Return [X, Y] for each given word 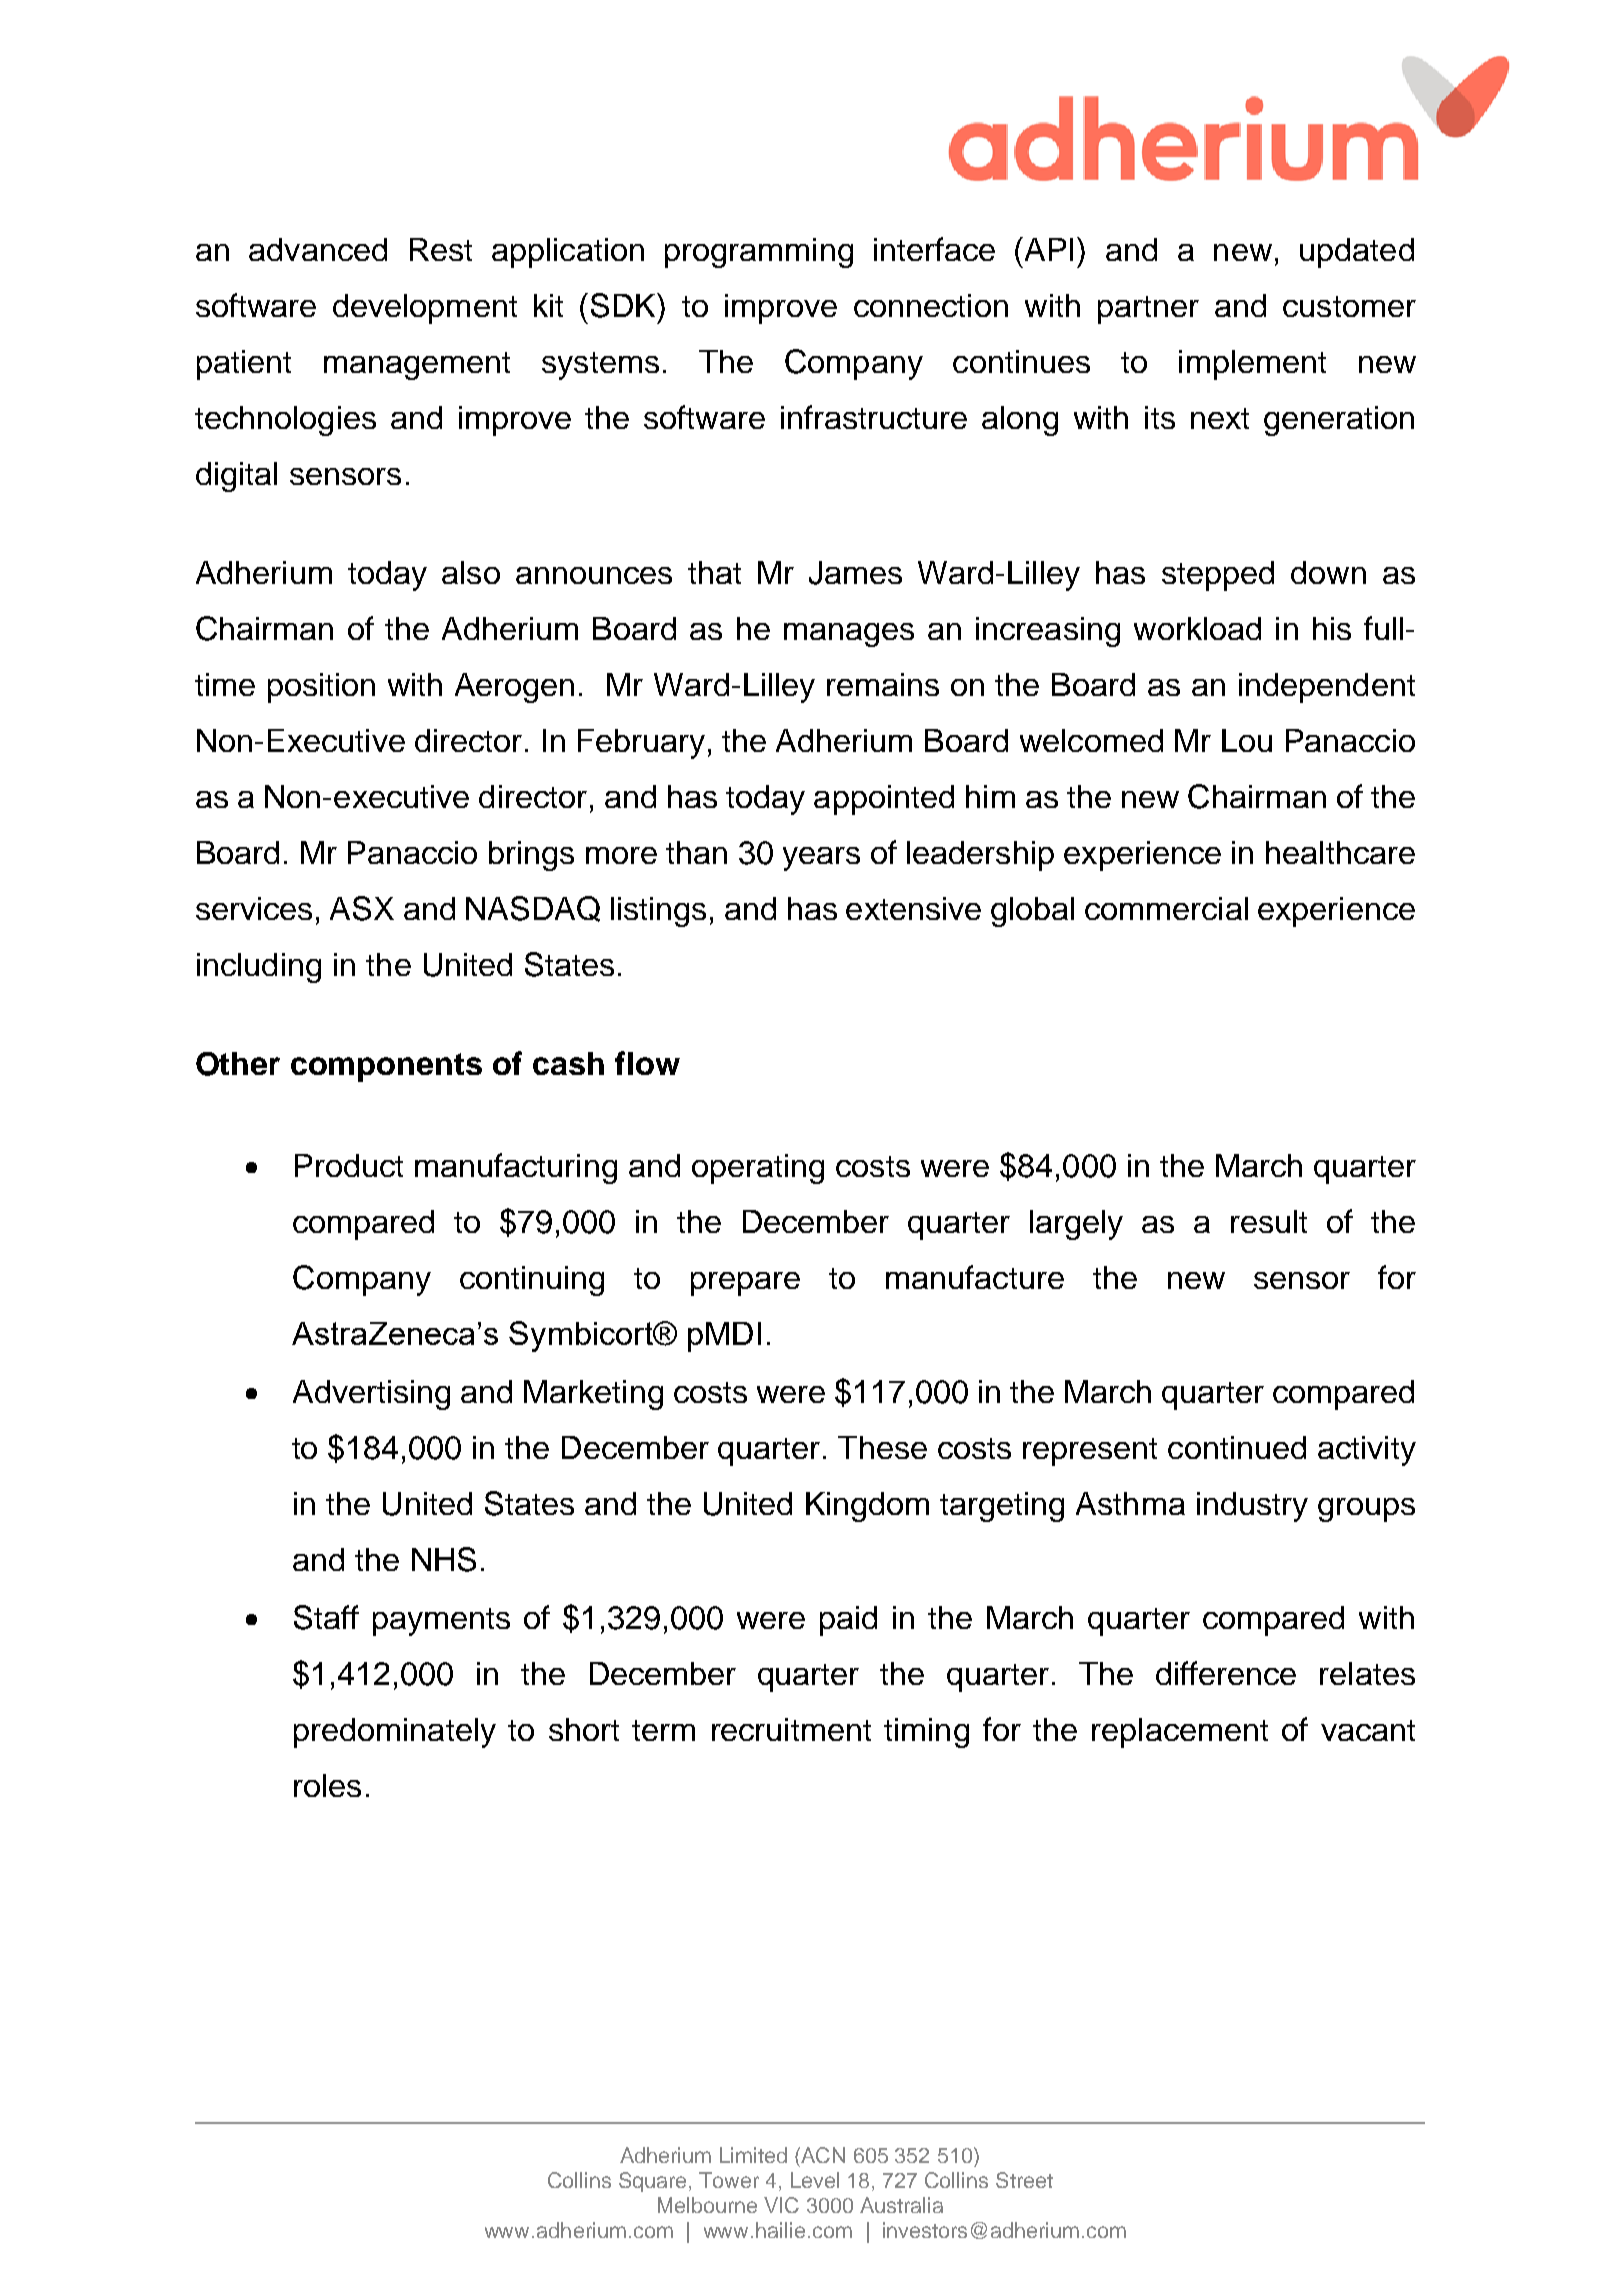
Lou [1247, 740]
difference [1226, 1673]
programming [759, 253]
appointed [884, 800]
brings [531, 856]
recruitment [791, 1729]
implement [1252, 365]
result [1269, 1221]
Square [652, 2182]
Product [349, 1165]
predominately [395, 1733]
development [425, 309]
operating [758, 1169]
